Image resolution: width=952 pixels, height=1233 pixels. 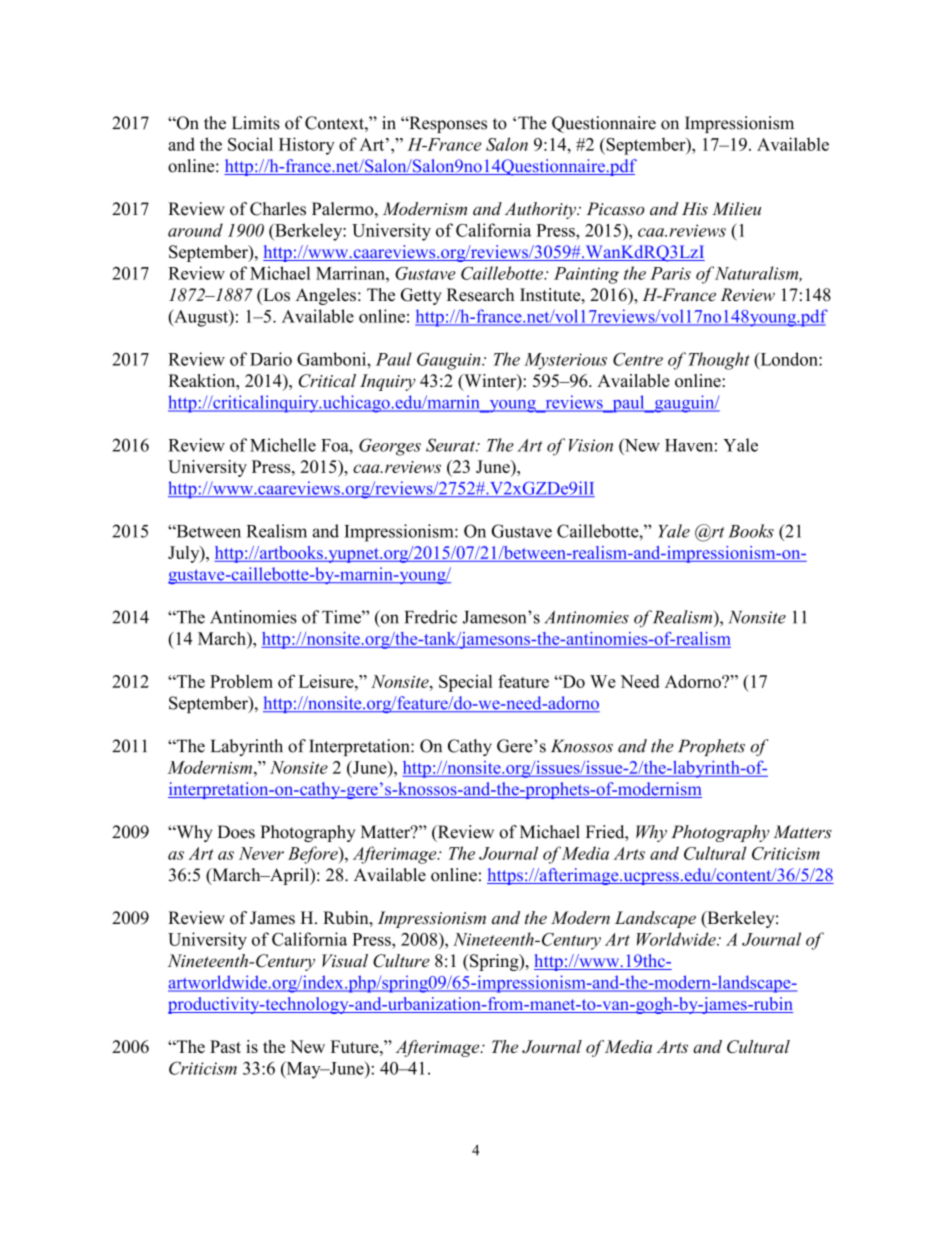 I want to click on Fredric, so click(x=431, y=617).
